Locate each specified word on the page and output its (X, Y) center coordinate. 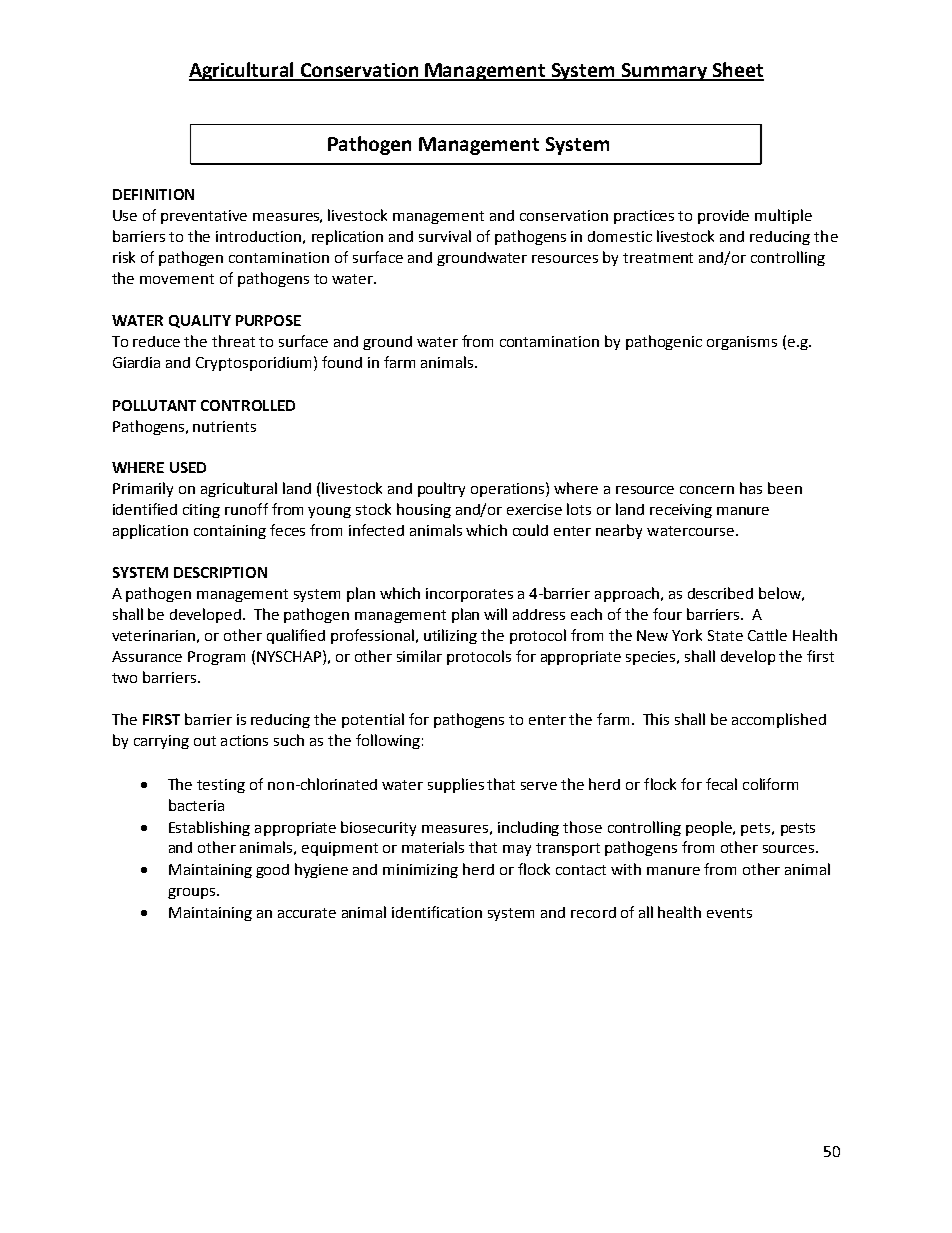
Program (216, 658)
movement (177, 279)
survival (445, 236)
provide (723, 217)
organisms (742, 343)
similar (419, 656)
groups (193, 893)
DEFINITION (153, 194)
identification (437, 912)
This (656, 719)
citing (201, 511)
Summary (664, 72)
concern (707, 490)
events (729, 913)
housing (424, 510)
